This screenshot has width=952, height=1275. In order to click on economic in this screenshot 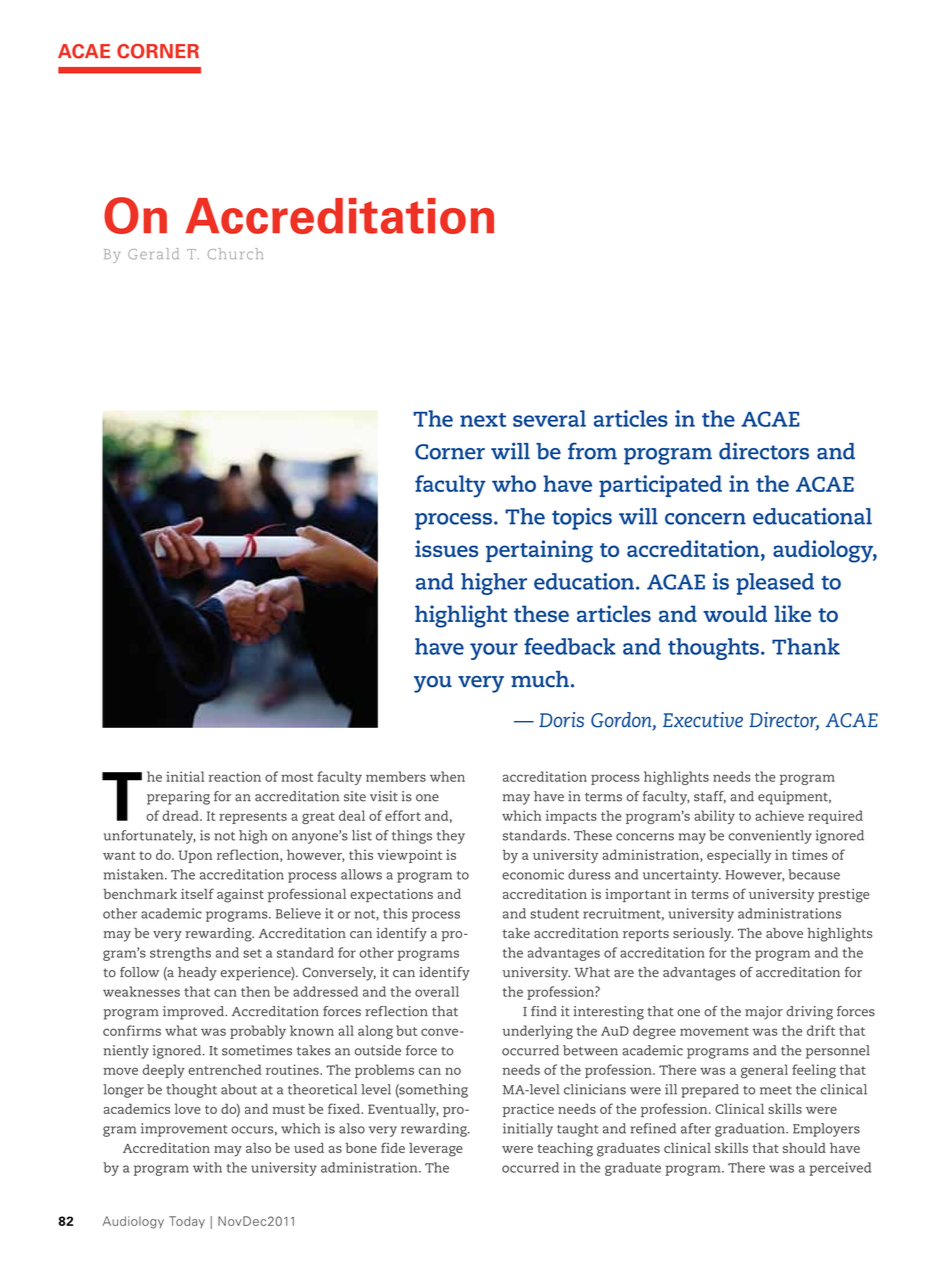, I will do `click(533, 874)`.
